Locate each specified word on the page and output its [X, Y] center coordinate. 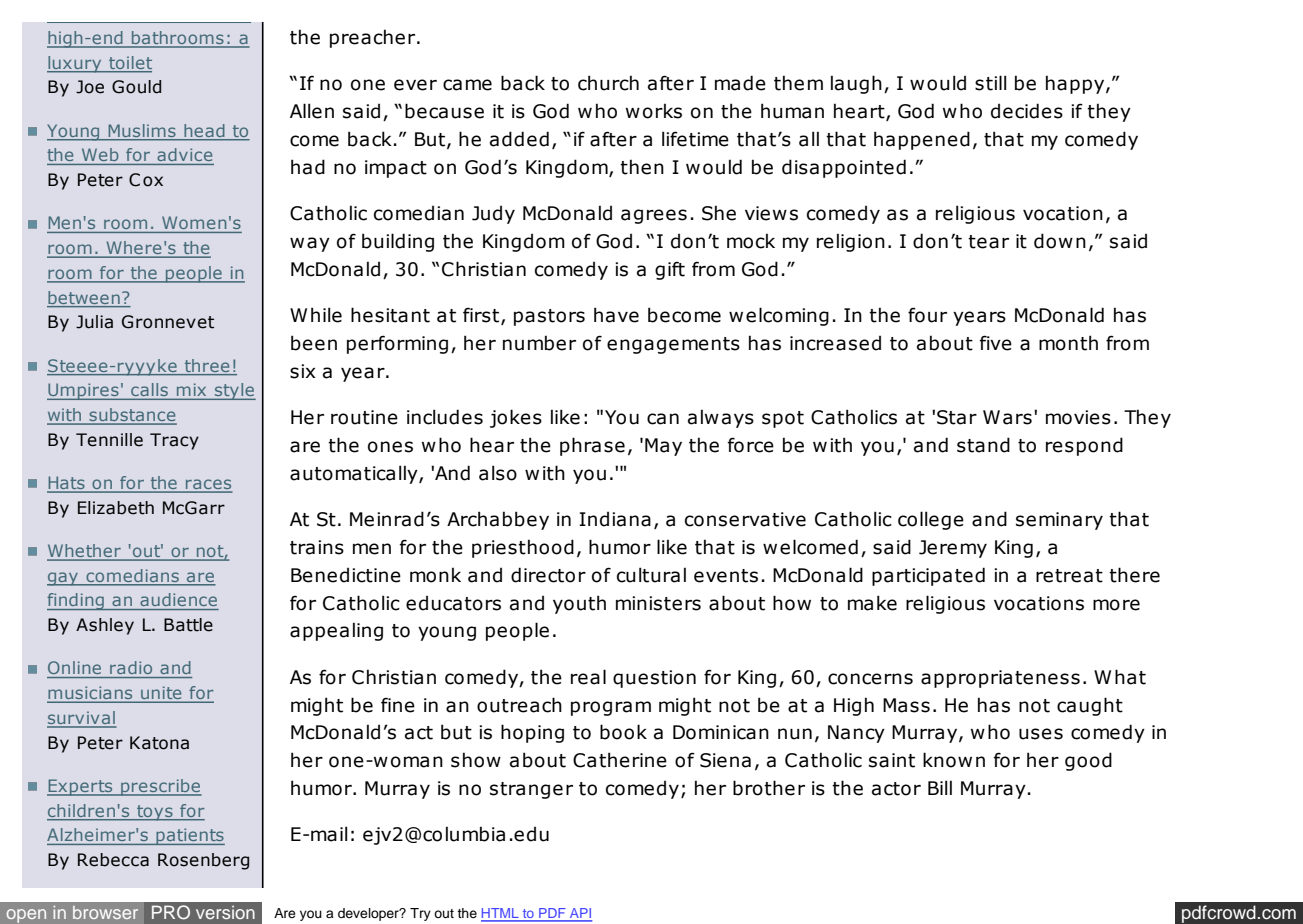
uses [1041, 734]
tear [988, 242]
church [608, 83]
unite [161, 694]
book [623, 732]
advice [184, 154]
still [990, 83]
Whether [85, 552]
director [548, 575]
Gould [136, 87]
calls [149, 389]
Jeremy [953, 549]
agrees [654, 216]
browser [105, 912]
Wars [1007, 417]
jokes [516, 418]
